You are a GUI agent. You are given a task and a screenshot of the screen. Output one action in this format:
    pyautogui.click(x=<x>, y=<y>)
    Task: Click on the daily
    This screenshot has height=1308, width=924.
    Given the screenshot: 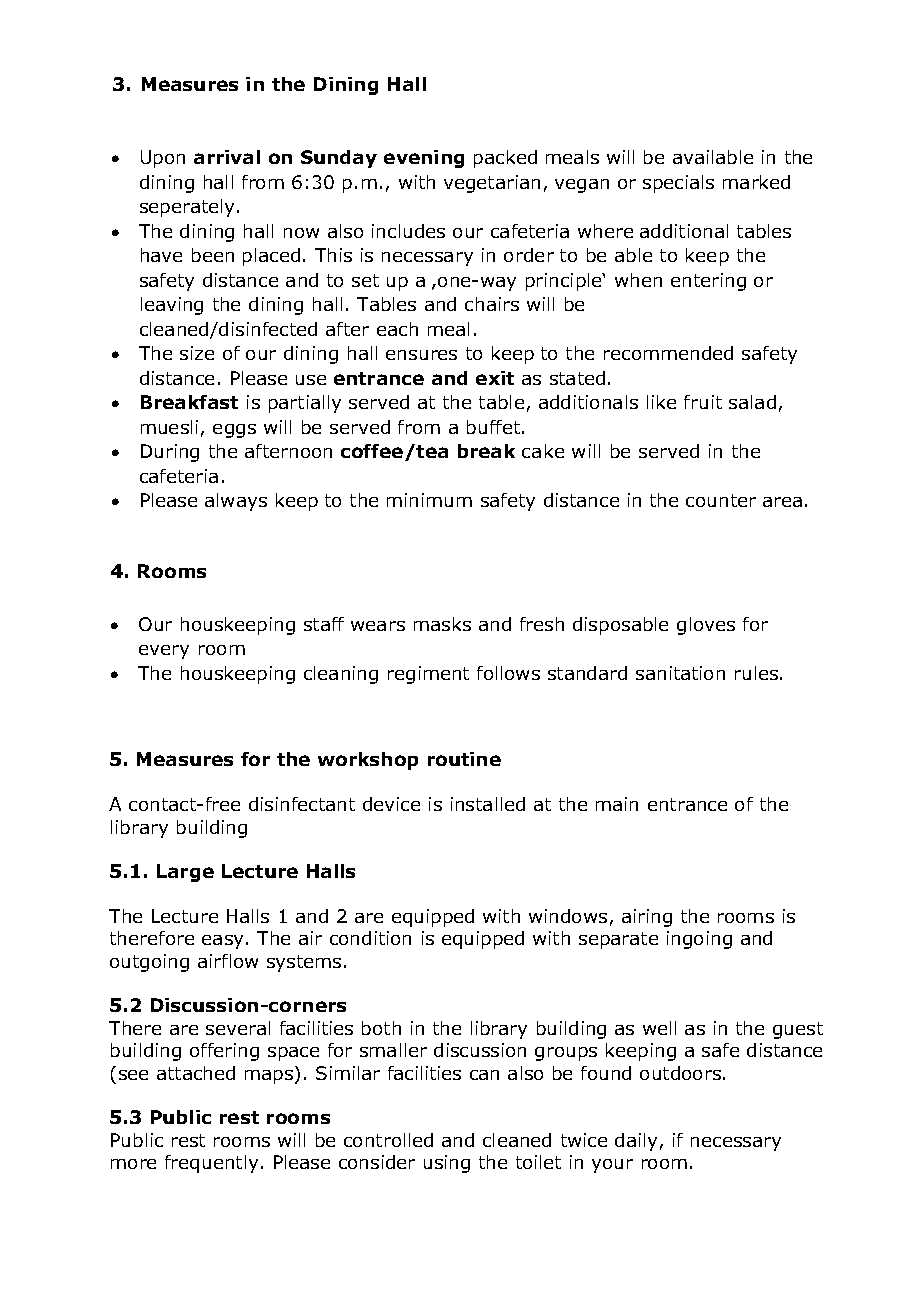 What is the action you would take?
    pyautogui.click(x=636, y=1142)
